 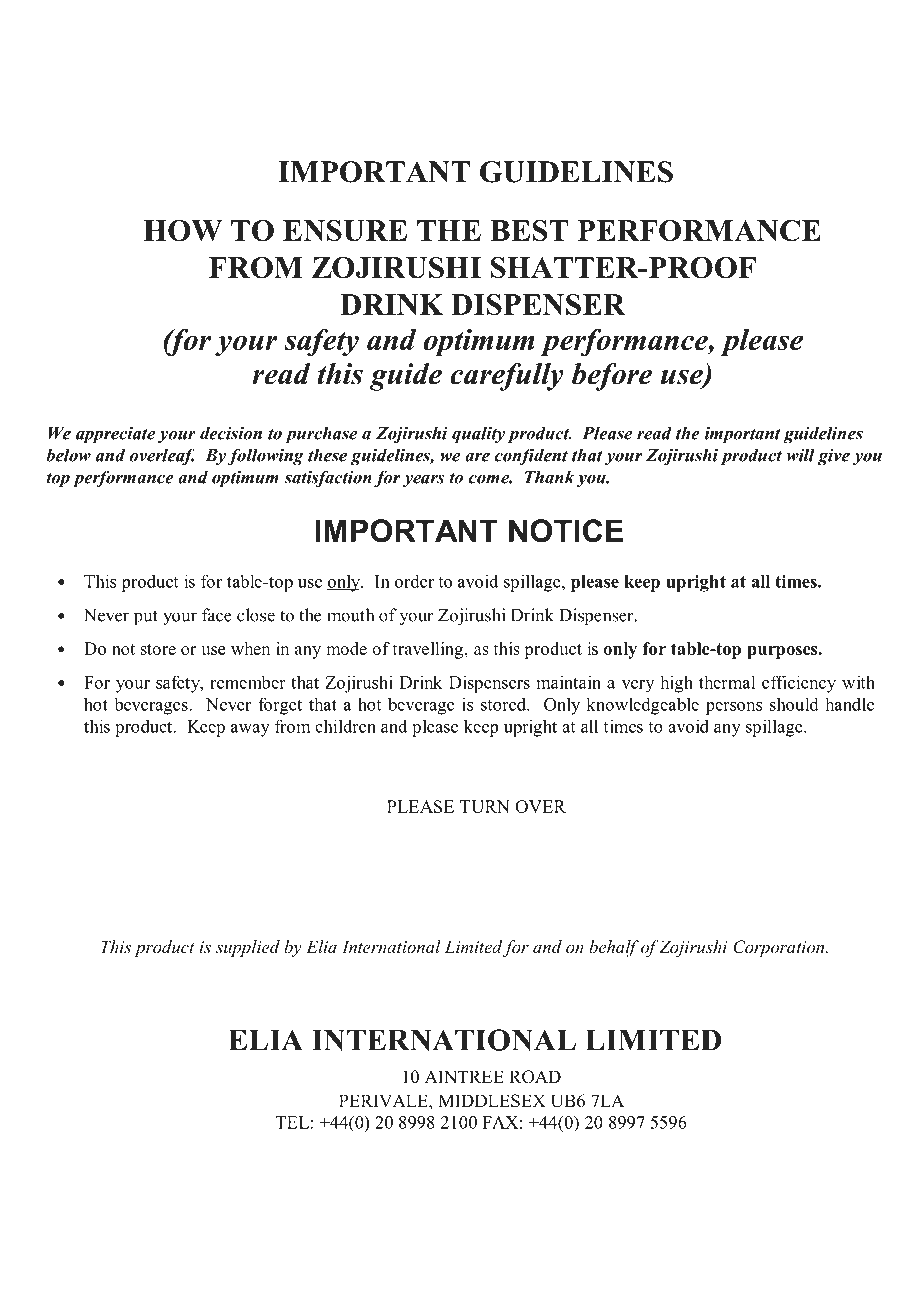 I want to click on TURN, so click(x=485, y=806).
